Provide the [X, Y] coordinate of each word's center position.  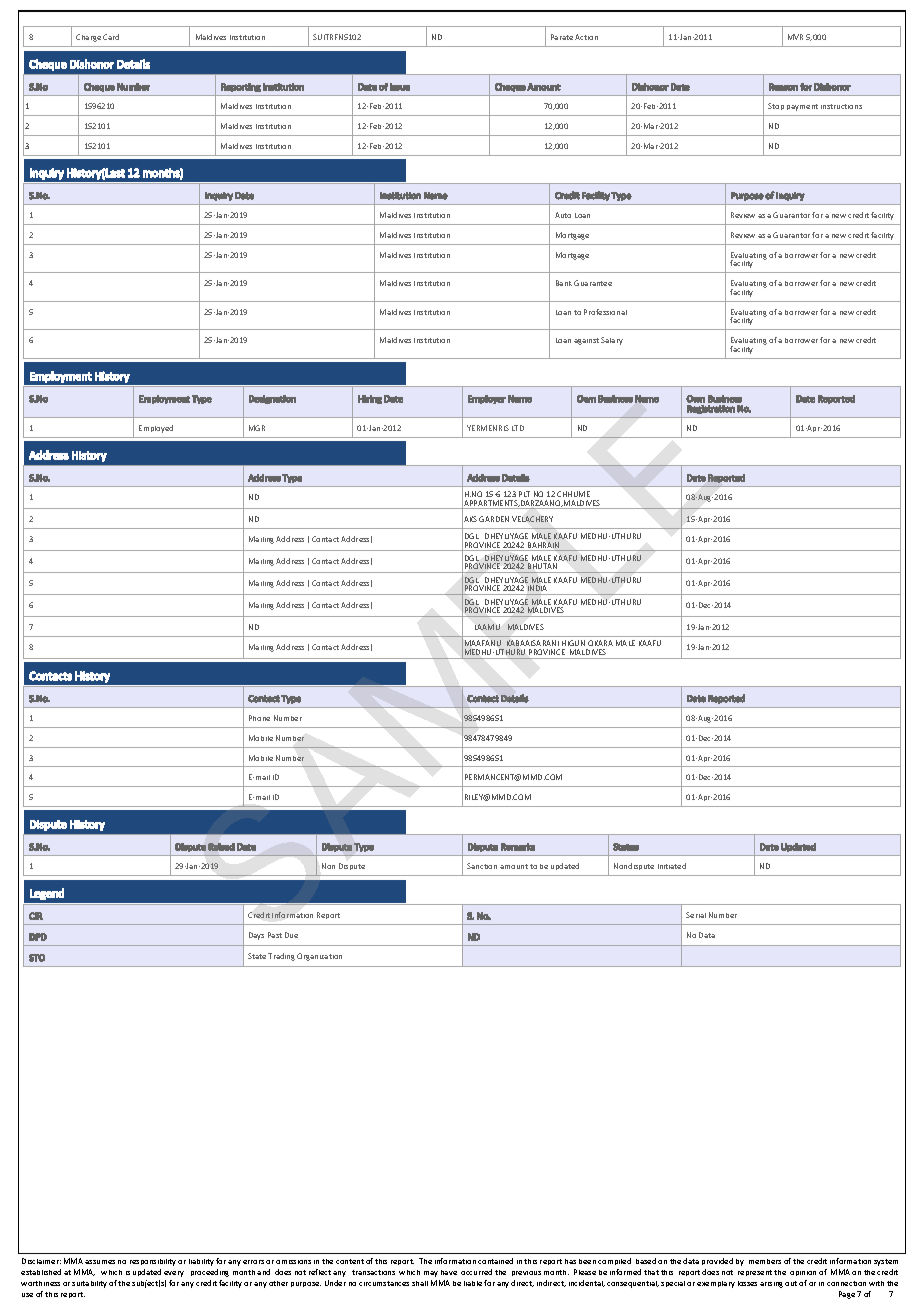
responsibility [153, 1262]
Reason [783, 87]
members [765, 1261]
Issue [400, 87]
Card [111, 37]
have [449, 1272]
